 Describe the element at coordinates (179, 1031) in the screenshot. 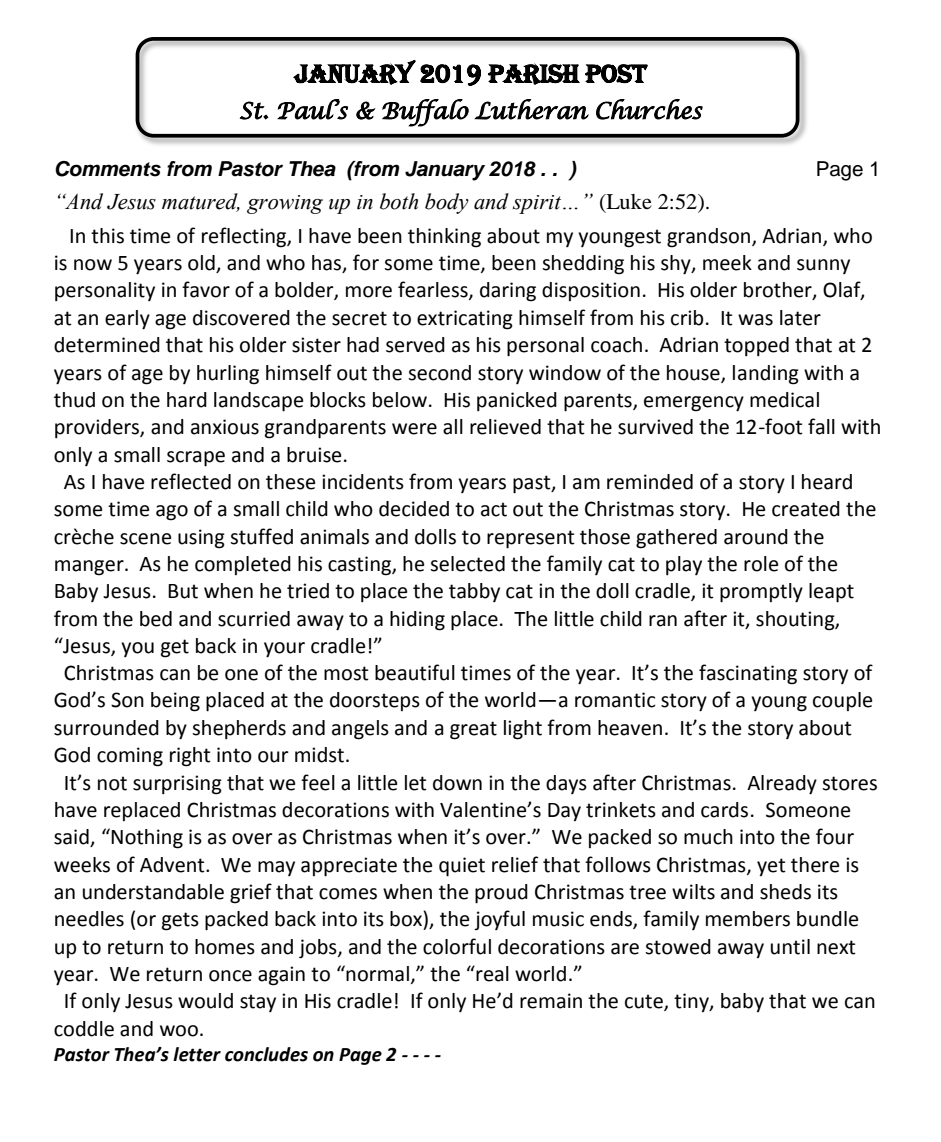

I see `woo` at that location.
